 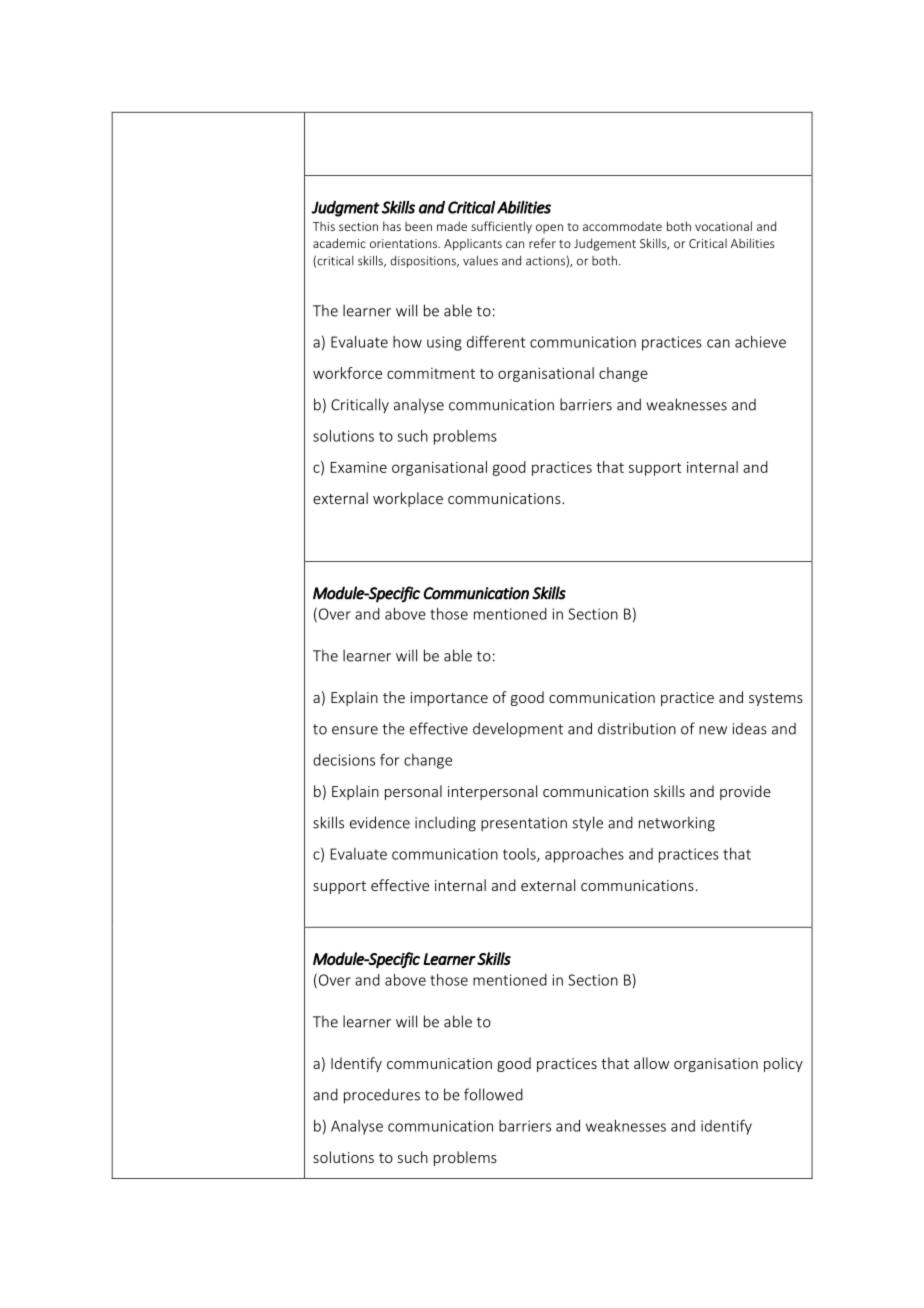 What do you see at coordinates (783, 1064) in the screenshot?
I see `policy` at bounding box center [783, 1064].
